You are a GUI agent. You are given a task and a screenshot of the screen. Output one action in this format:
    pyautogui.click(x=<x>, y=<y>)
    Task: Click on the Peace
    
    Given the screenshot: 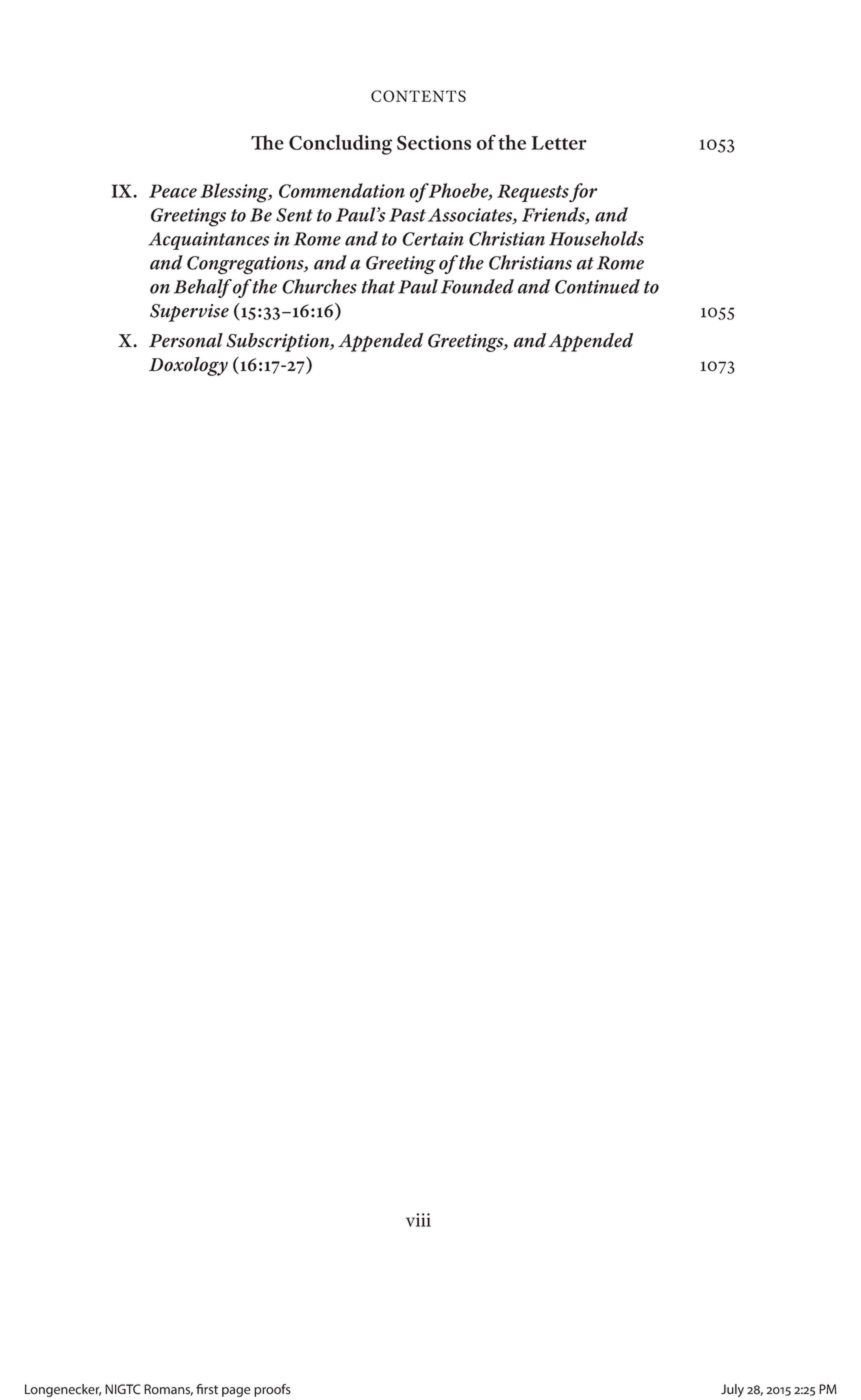 What is the action you would take?
    pyautogui.click(x=173, y=191)
